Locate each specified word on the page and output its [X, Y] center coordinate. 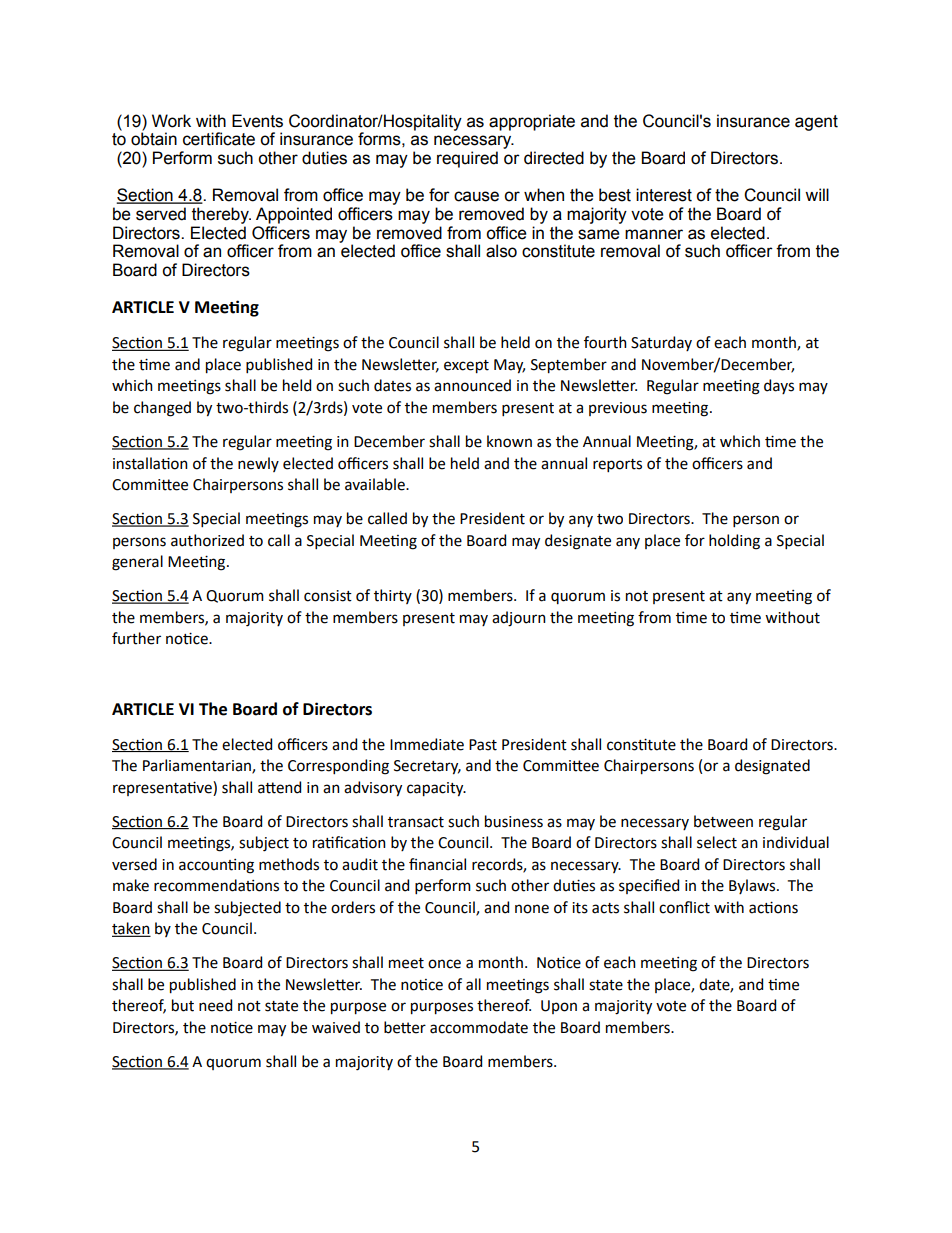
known [509, 441]
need [215, 1005]
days [779, 386]
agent [816, 123]
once [444, 964]
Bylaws [753, 886]
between [723, 821]
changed [162, 409]
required [467, 159]
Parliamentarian [198, 766]
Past [483, 745]
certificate [219, 139]
